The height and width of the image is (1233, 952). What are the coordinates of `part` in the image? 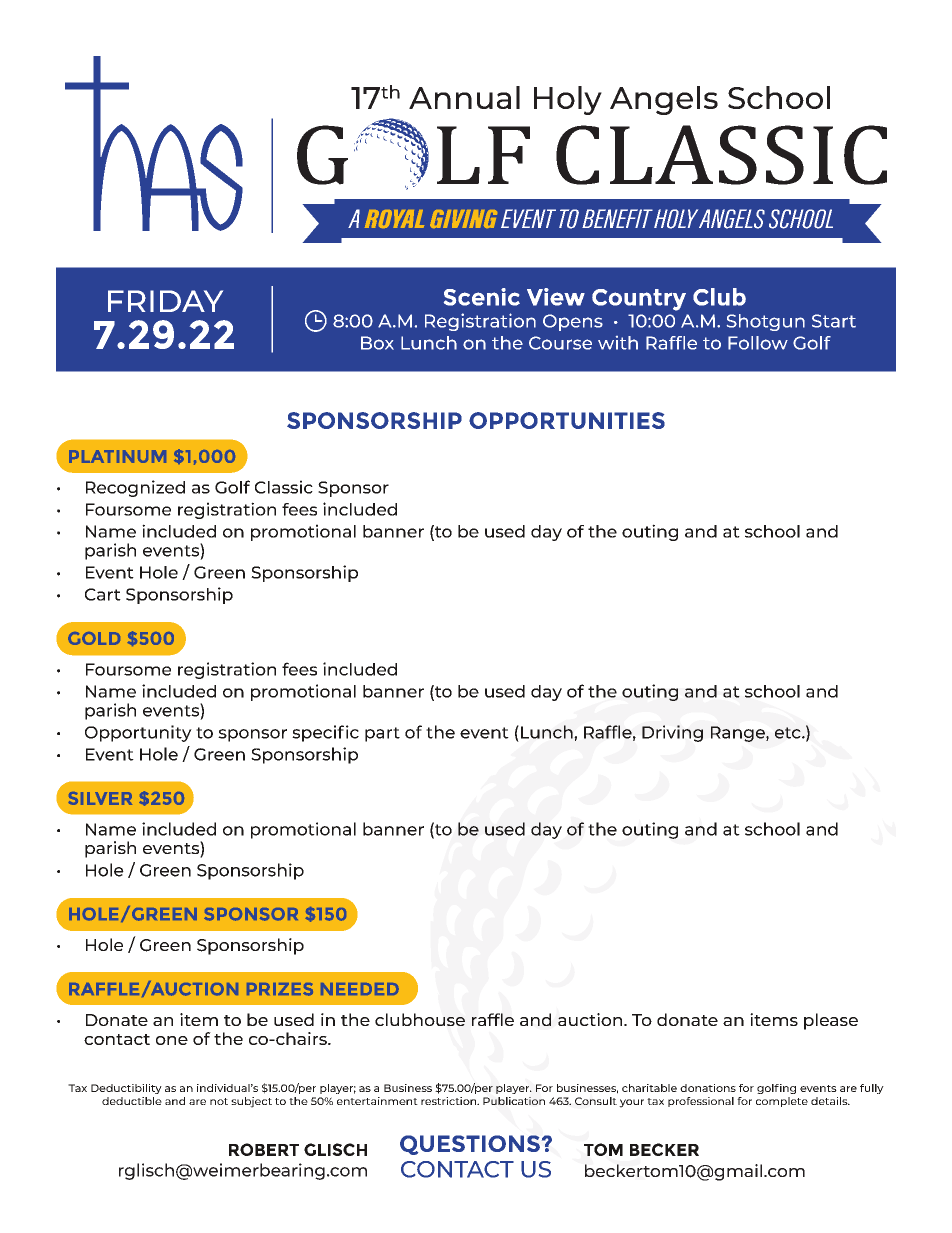 It's located at (382, 734).
